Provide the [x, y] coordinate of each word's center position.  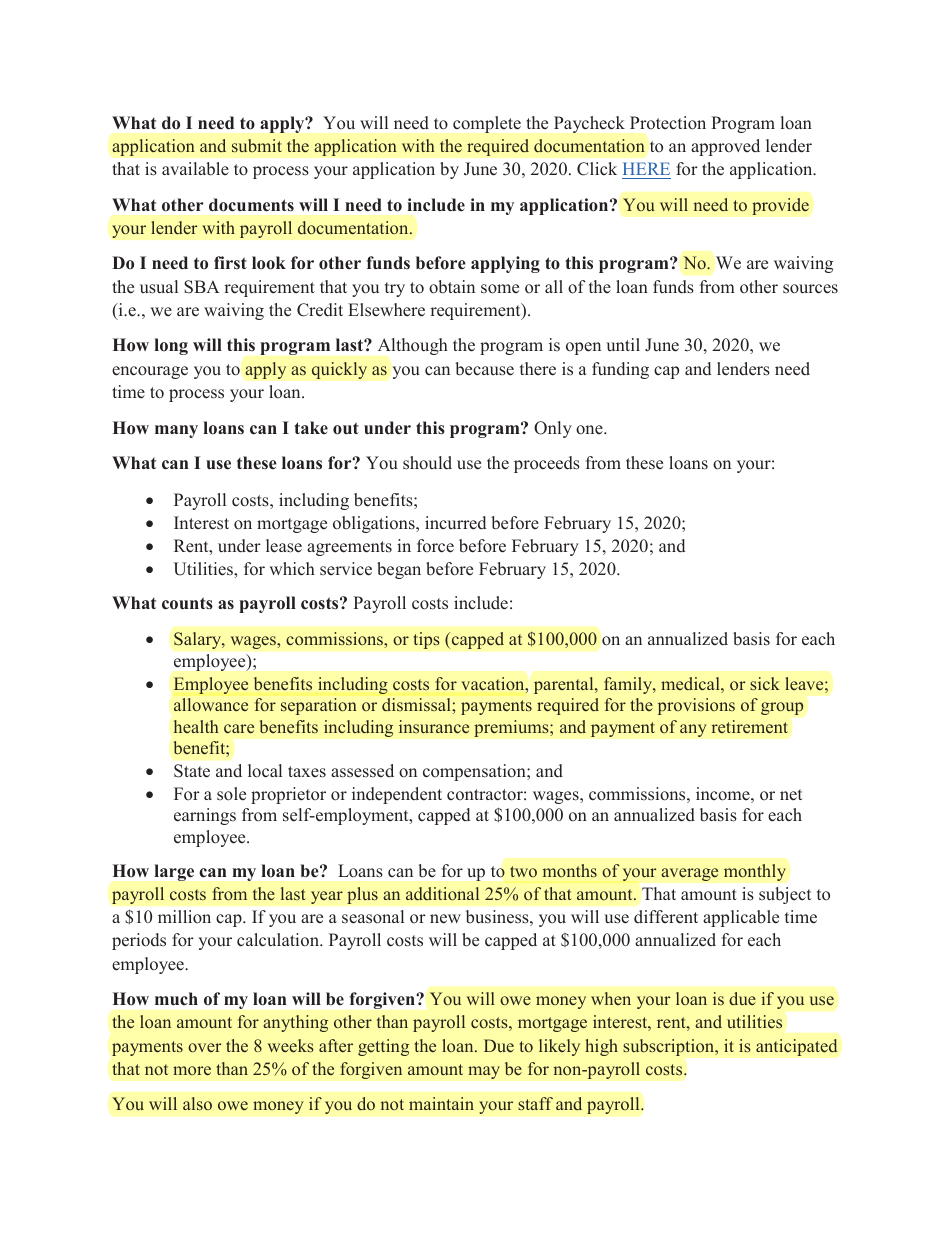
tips [426, 640]
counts [187, 603]
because [484, 369]
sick [765, 683]
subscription [670, 1047]
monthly [755, 872]
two [523, 871]
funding [620, 370]
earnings [205, 816]
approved [725, 147]
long [171, 346]
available [195, 169]
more [192, 1070]
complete [487, 124]
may [484, 1072]
